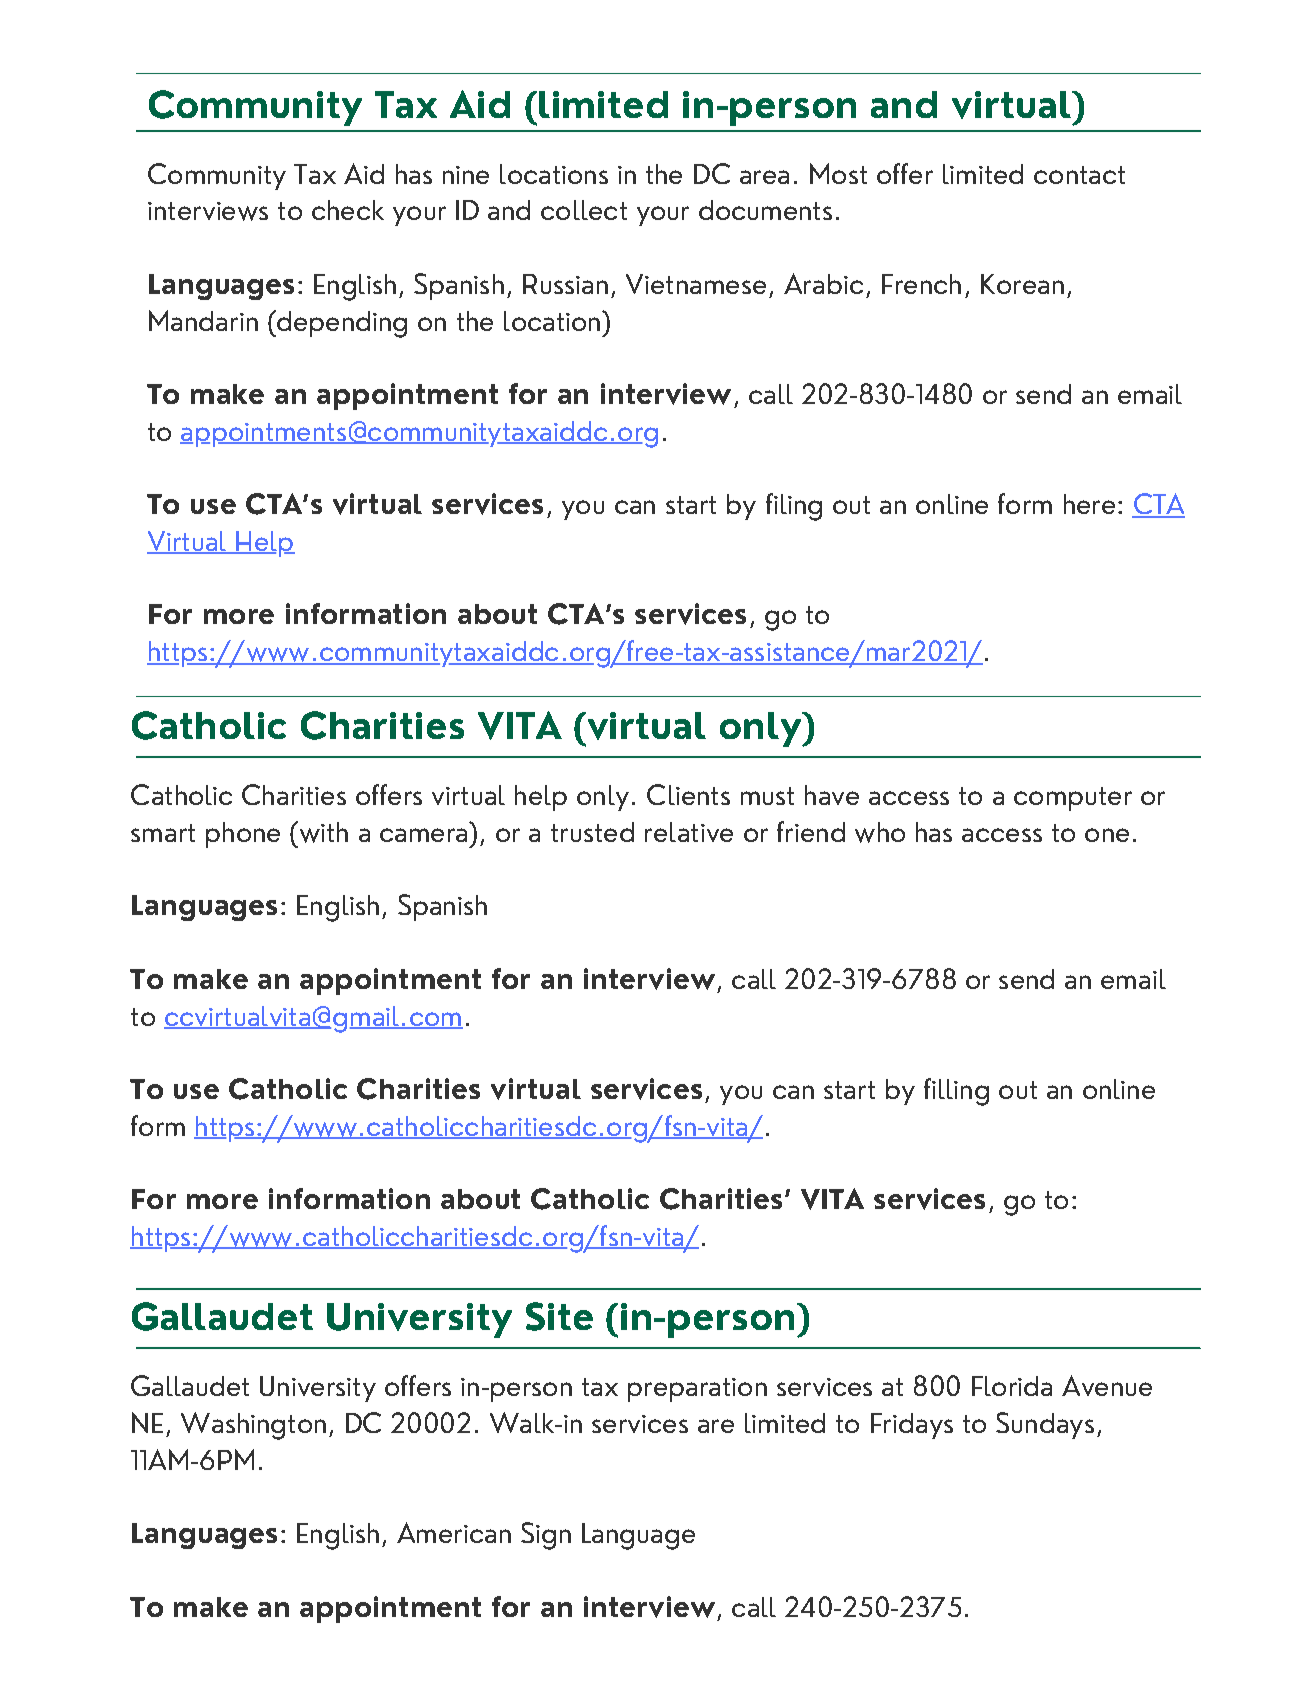 The height and width of the screenshot is (1686, 1303). Describe the element at coordinates (584, 210) in the screenshot. I see `collect` at that location.
